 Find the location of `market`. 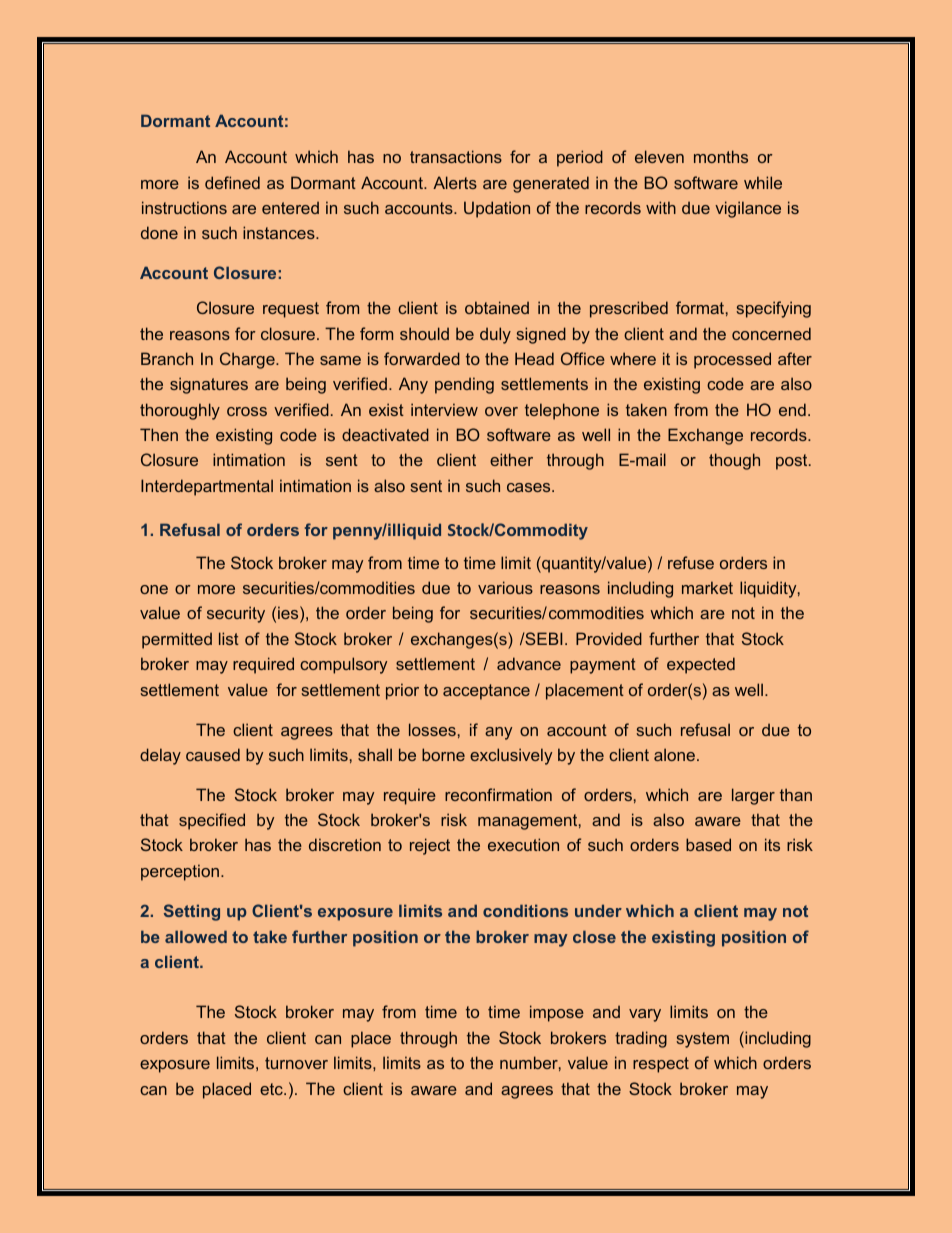

market is located at coordinates (707, 587).
